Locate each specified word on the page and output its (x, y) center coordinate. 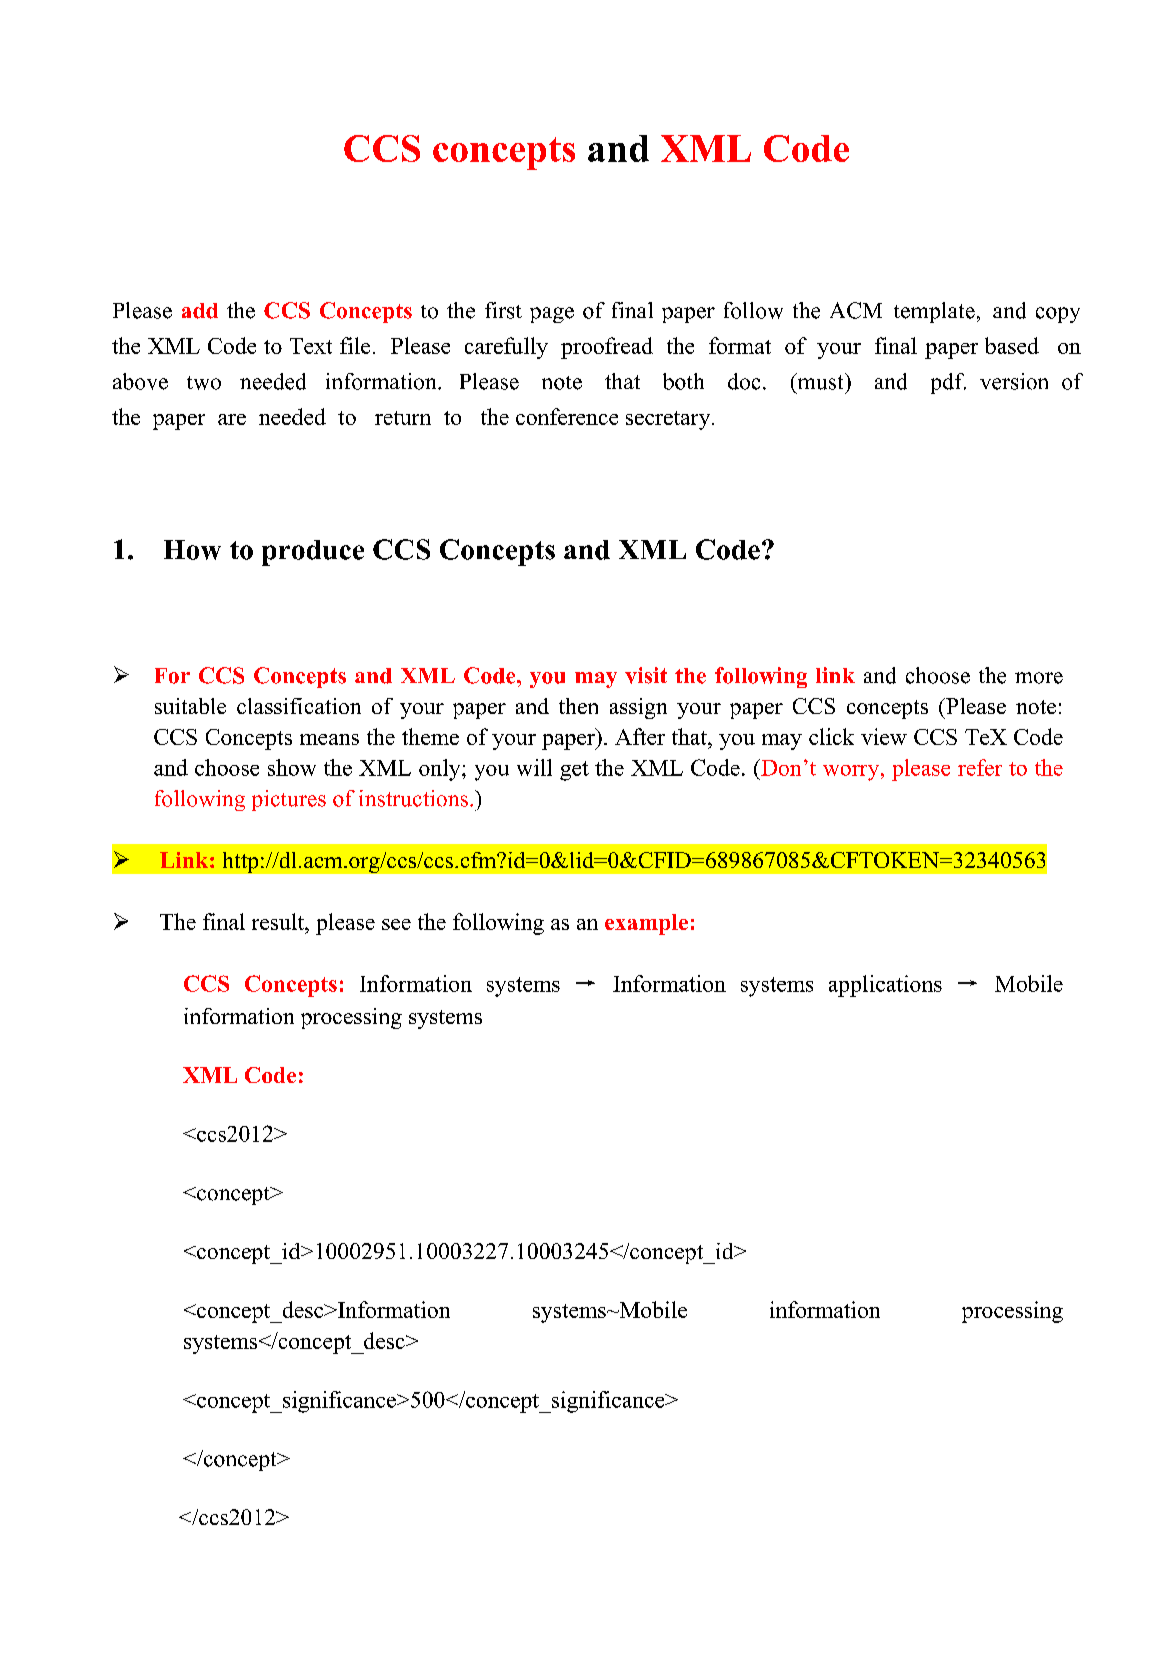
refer (980, 767)
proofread (607, 348)
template (934, 312)
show (292, 767)
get (574, 771)
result (279, 921)
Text (311, 346)
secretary (669, 420)
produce (313, 553)
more (1039, 678)
